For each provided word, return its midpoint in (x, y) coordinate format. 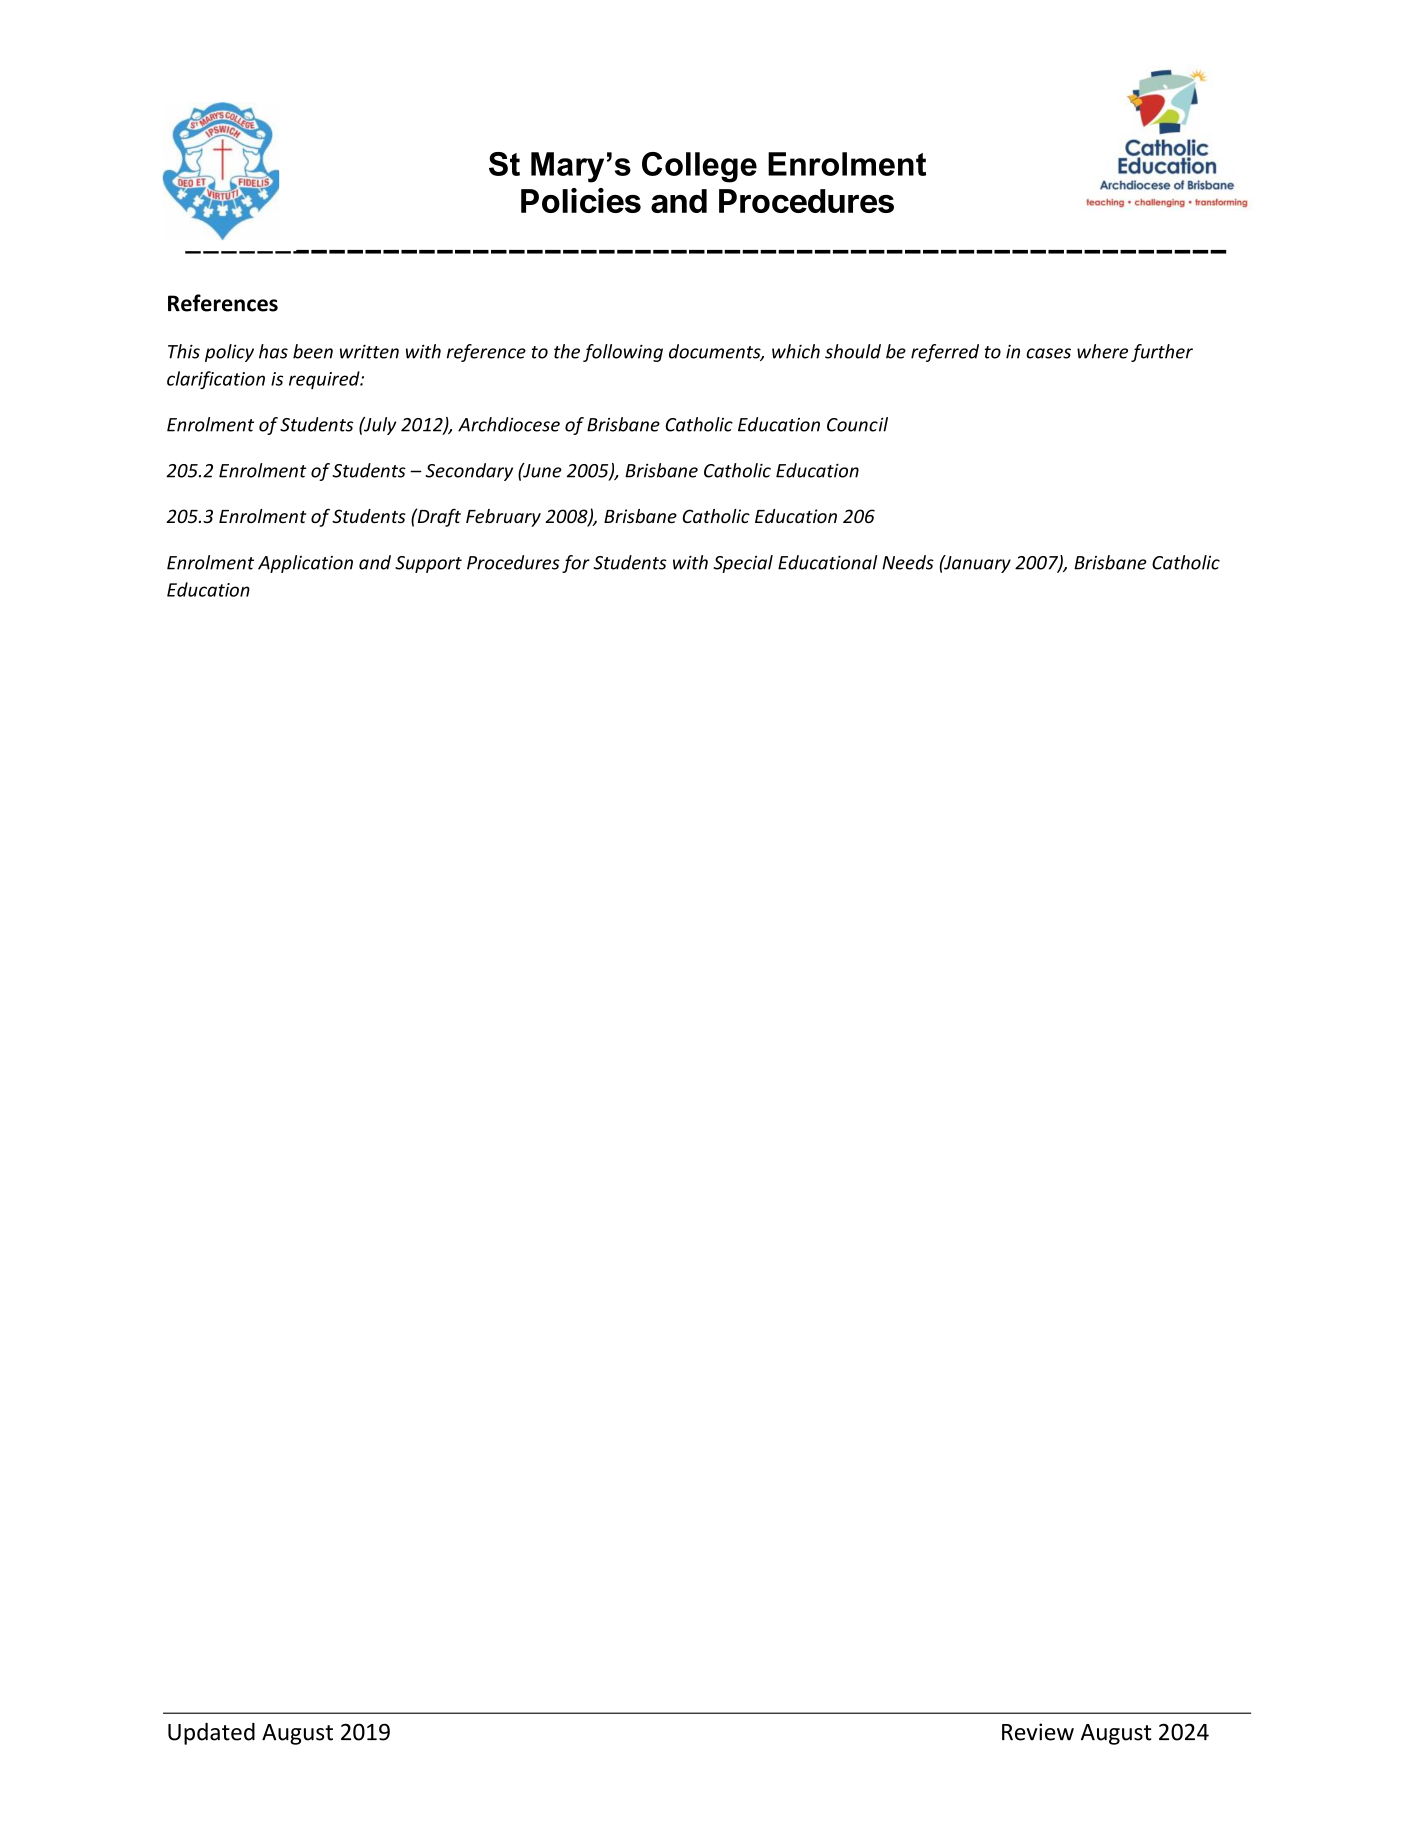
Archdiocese (509, 424)
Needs (908, 562)
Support (428, 564)
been (313, 351)
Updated (211, 1734)
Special (743, 564)
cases (1048, 353)
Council (857, 424)
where (1102, 351)
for (576, 564)
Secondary (469, 472)
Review (1038, 1732)
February (503, 518)
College (699, 167)
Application (305, 564)
